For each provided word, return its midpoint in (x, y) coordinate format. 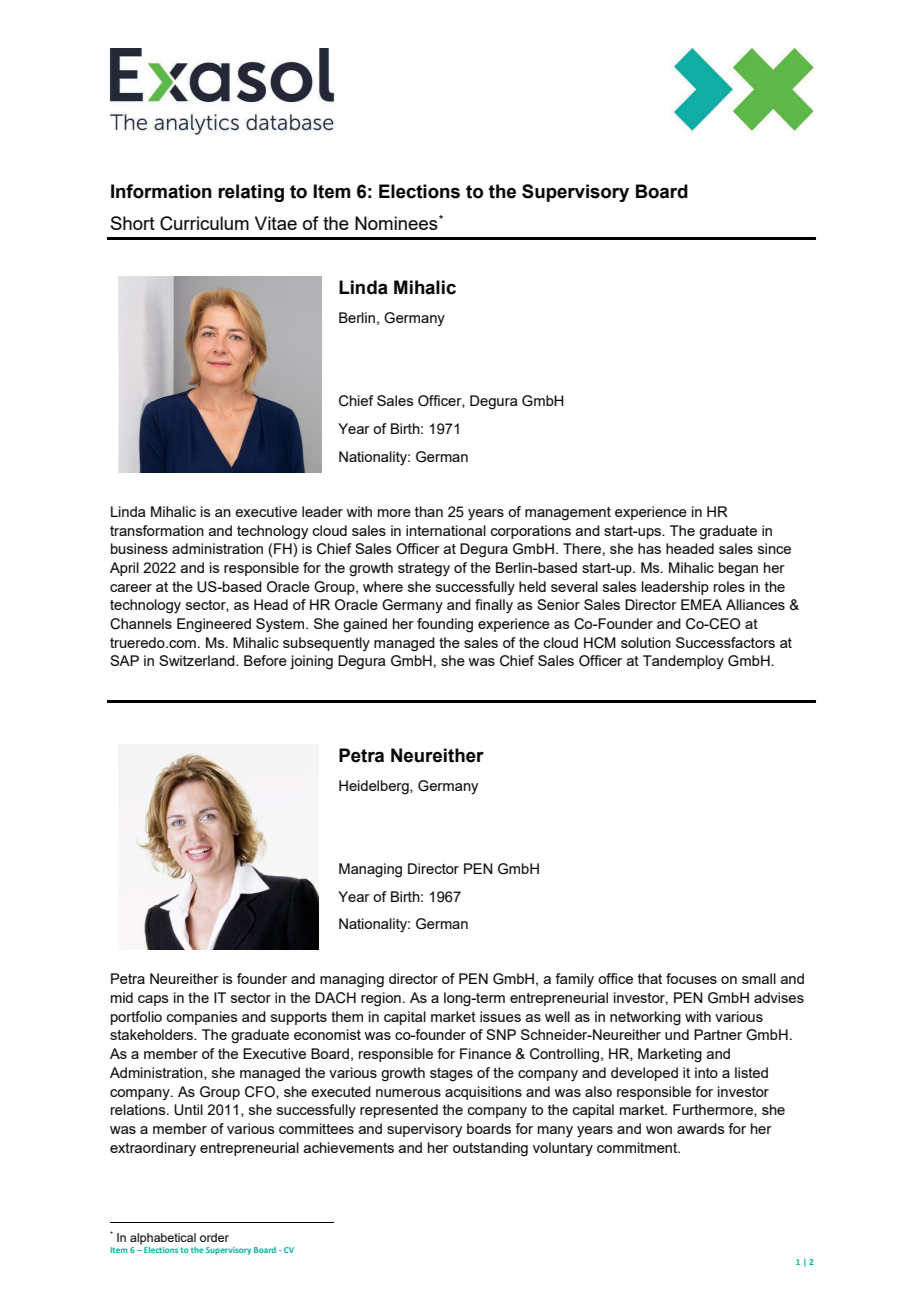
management (568, 514)
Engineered (214, 625)
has (649, 548)
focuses (691, 978)
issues (500, 1016)
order (214, 1237)
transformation (157, 530)
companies (202, 1018)
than (429, 511)
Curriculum (204, 223)
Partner (718, 1034)
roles (729, 586)
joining (311, 662)
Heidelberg (375, 787)
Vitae (276, 223)
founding (445, 625)
